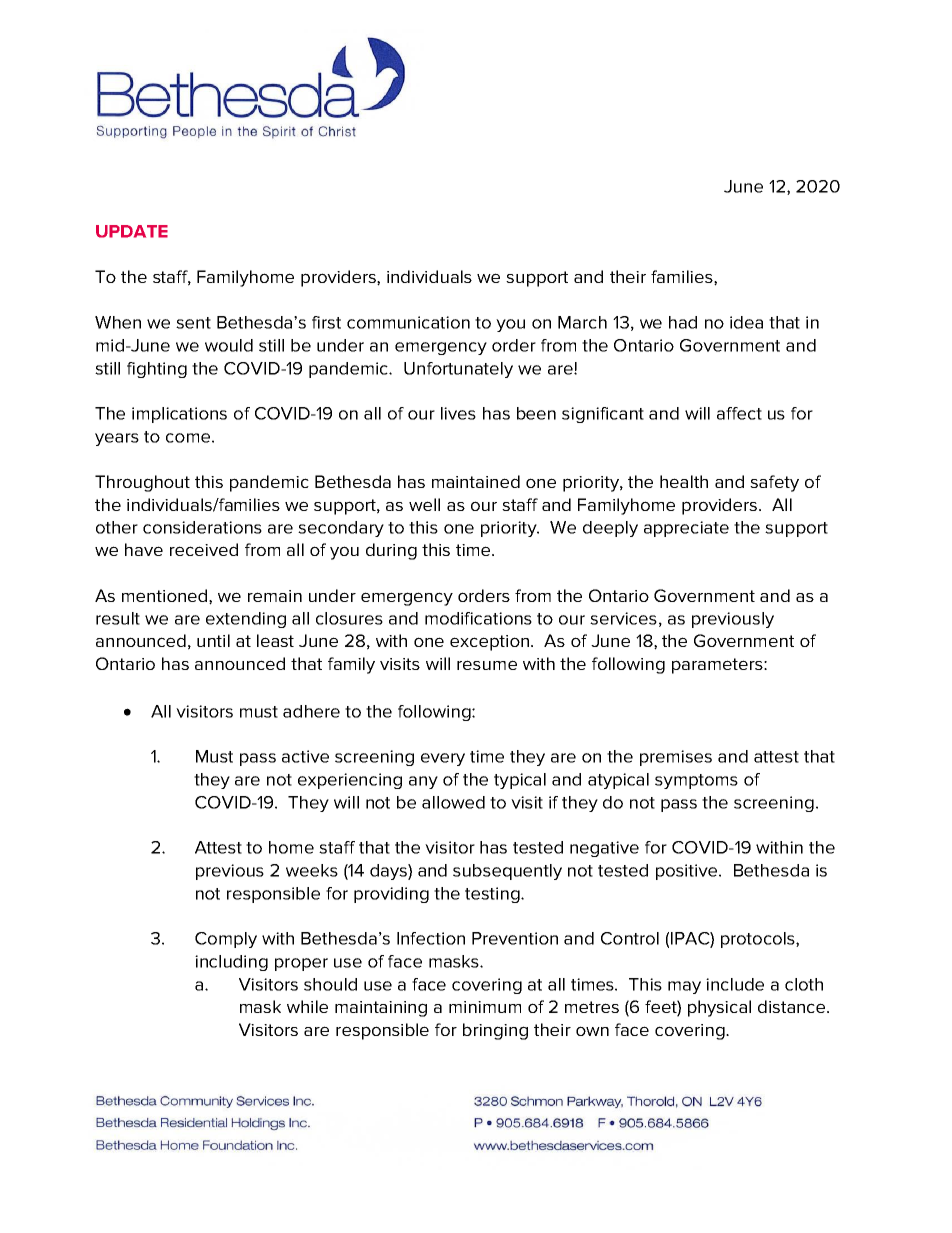  Describe the element at coordinates (746, 322) in the page. I see `idea` at that location.
